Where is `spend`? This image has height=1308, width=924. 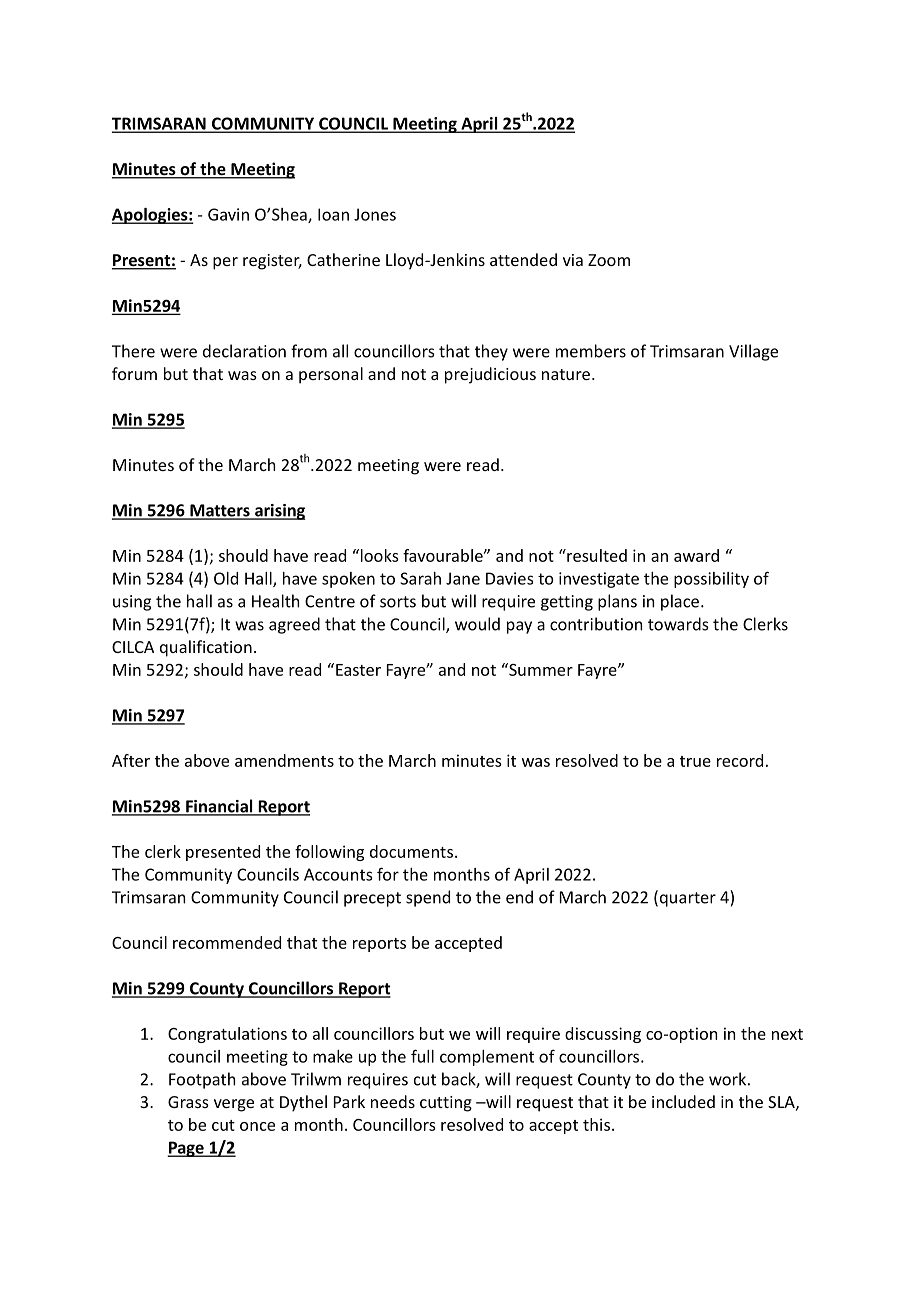
spend is located at coordinates (428, 898).
